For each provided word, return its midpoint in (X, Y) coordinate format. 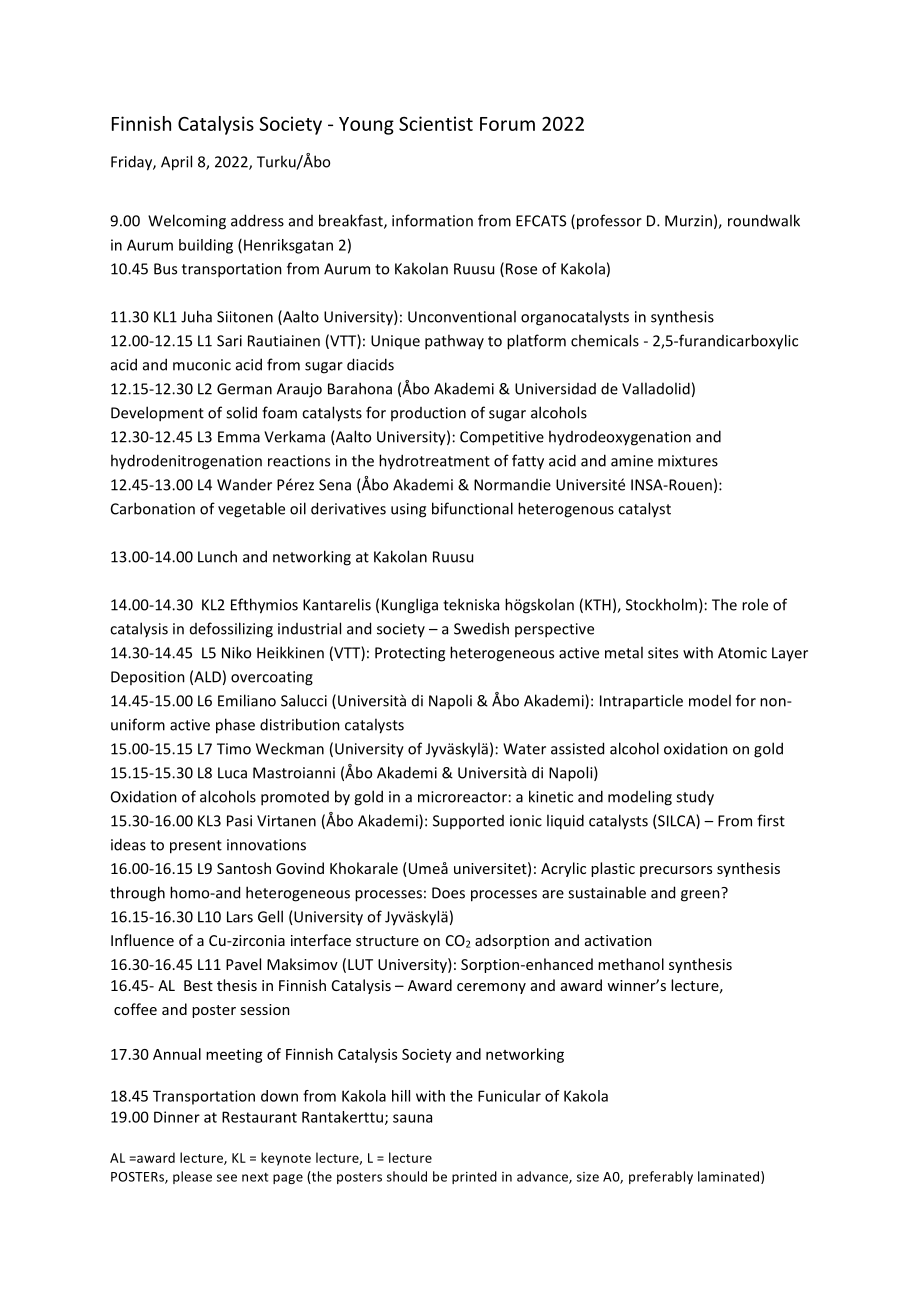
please (192, 1177)
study (695, 798)
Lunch (217, 556)
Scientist (436, 123)
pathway (454, 342)
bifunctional (472, 508)
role (755, 604)
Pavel (243, 964)
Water (524, 749)
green (701, 895)
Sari (229, 341)
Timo (234, 749)
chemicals (605, 340)
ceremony (491, 988)
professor (608, 222)
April (176, 163)
